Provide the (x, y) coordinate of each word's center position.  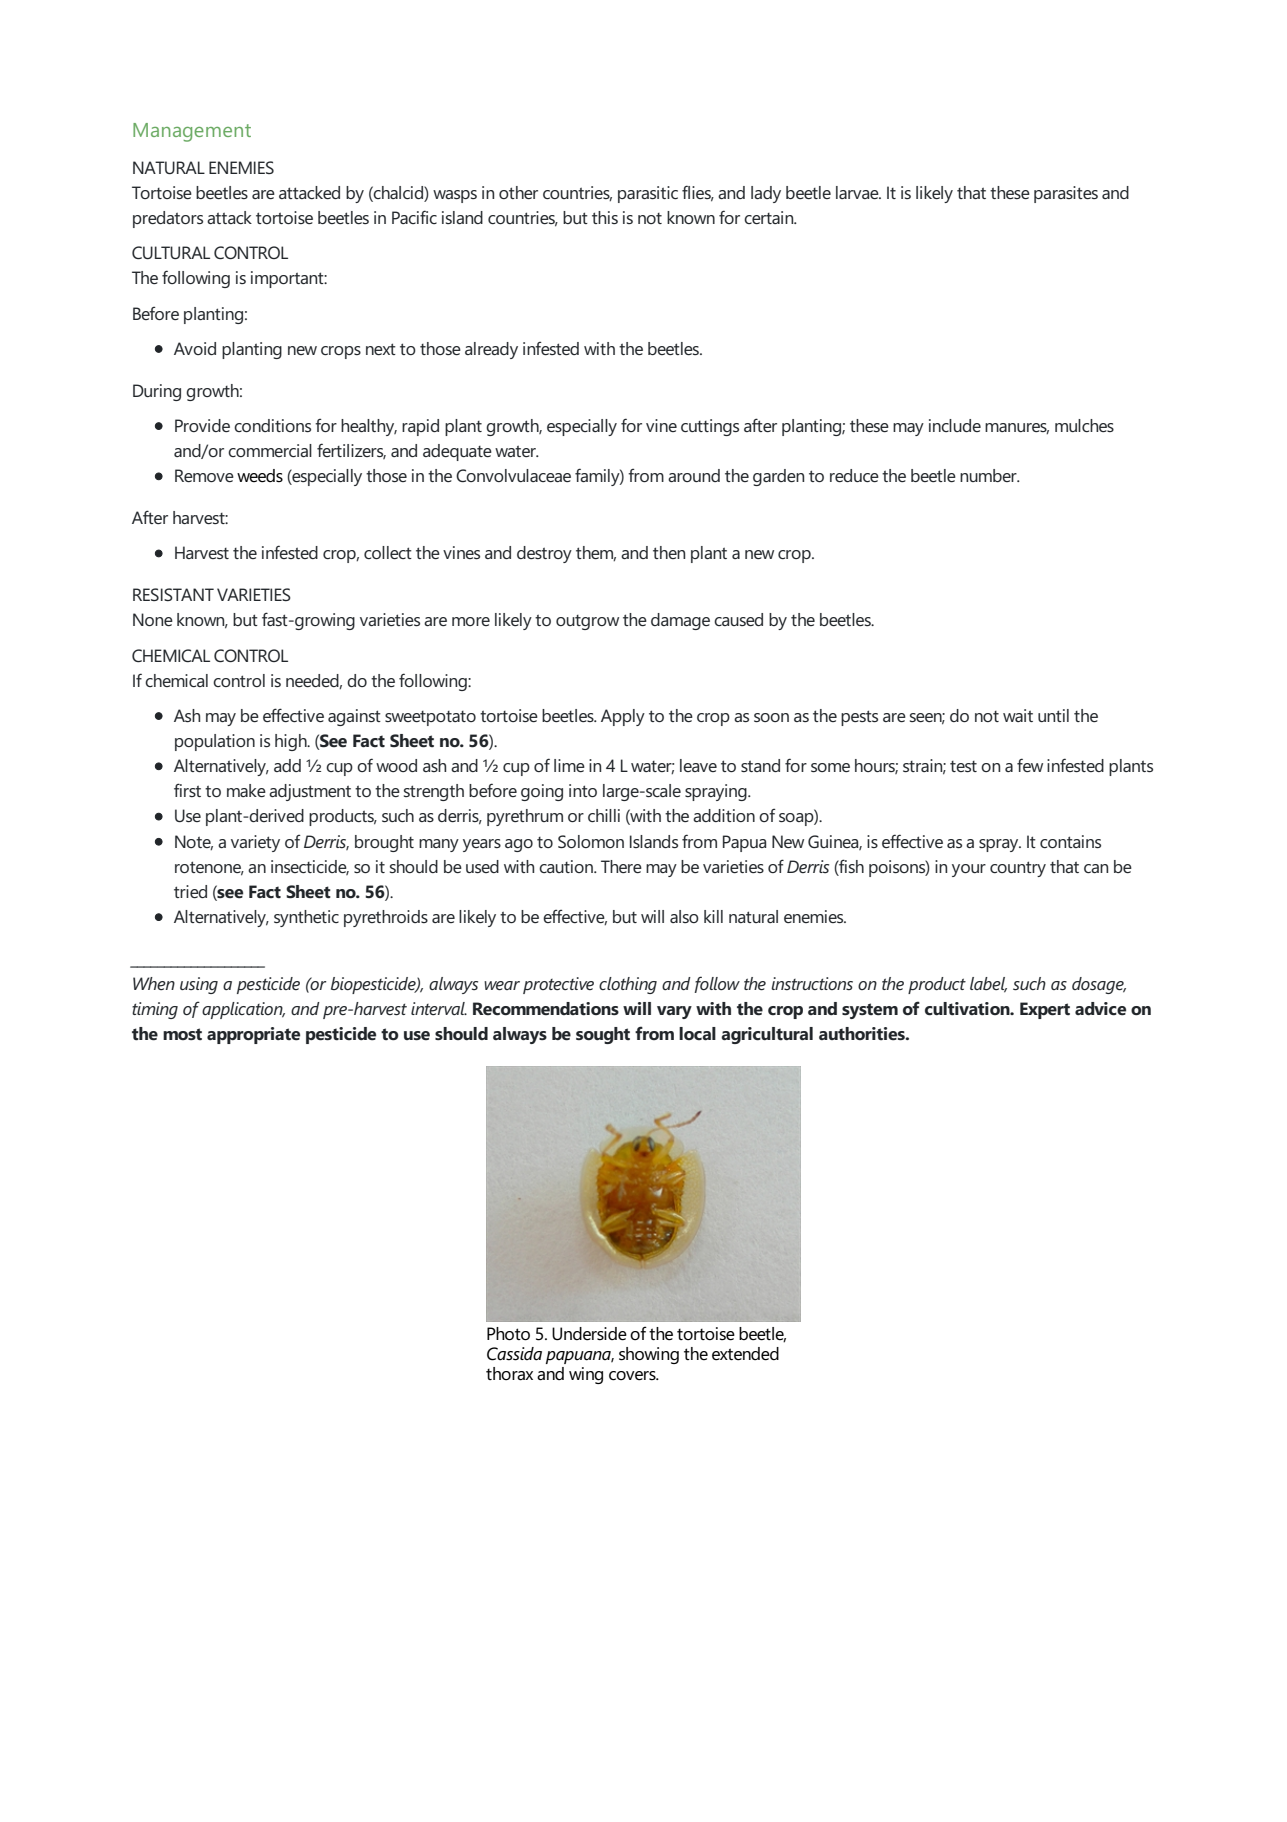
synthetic (306, 918)
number (989, 475)
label (988, 985)
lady (766, 194)
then (669, 552)
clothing (628, 985)
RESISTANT (173, 594)
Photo (508, 1334)
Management (192, 132)
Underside (589, 1334)
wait (1018, 715)
